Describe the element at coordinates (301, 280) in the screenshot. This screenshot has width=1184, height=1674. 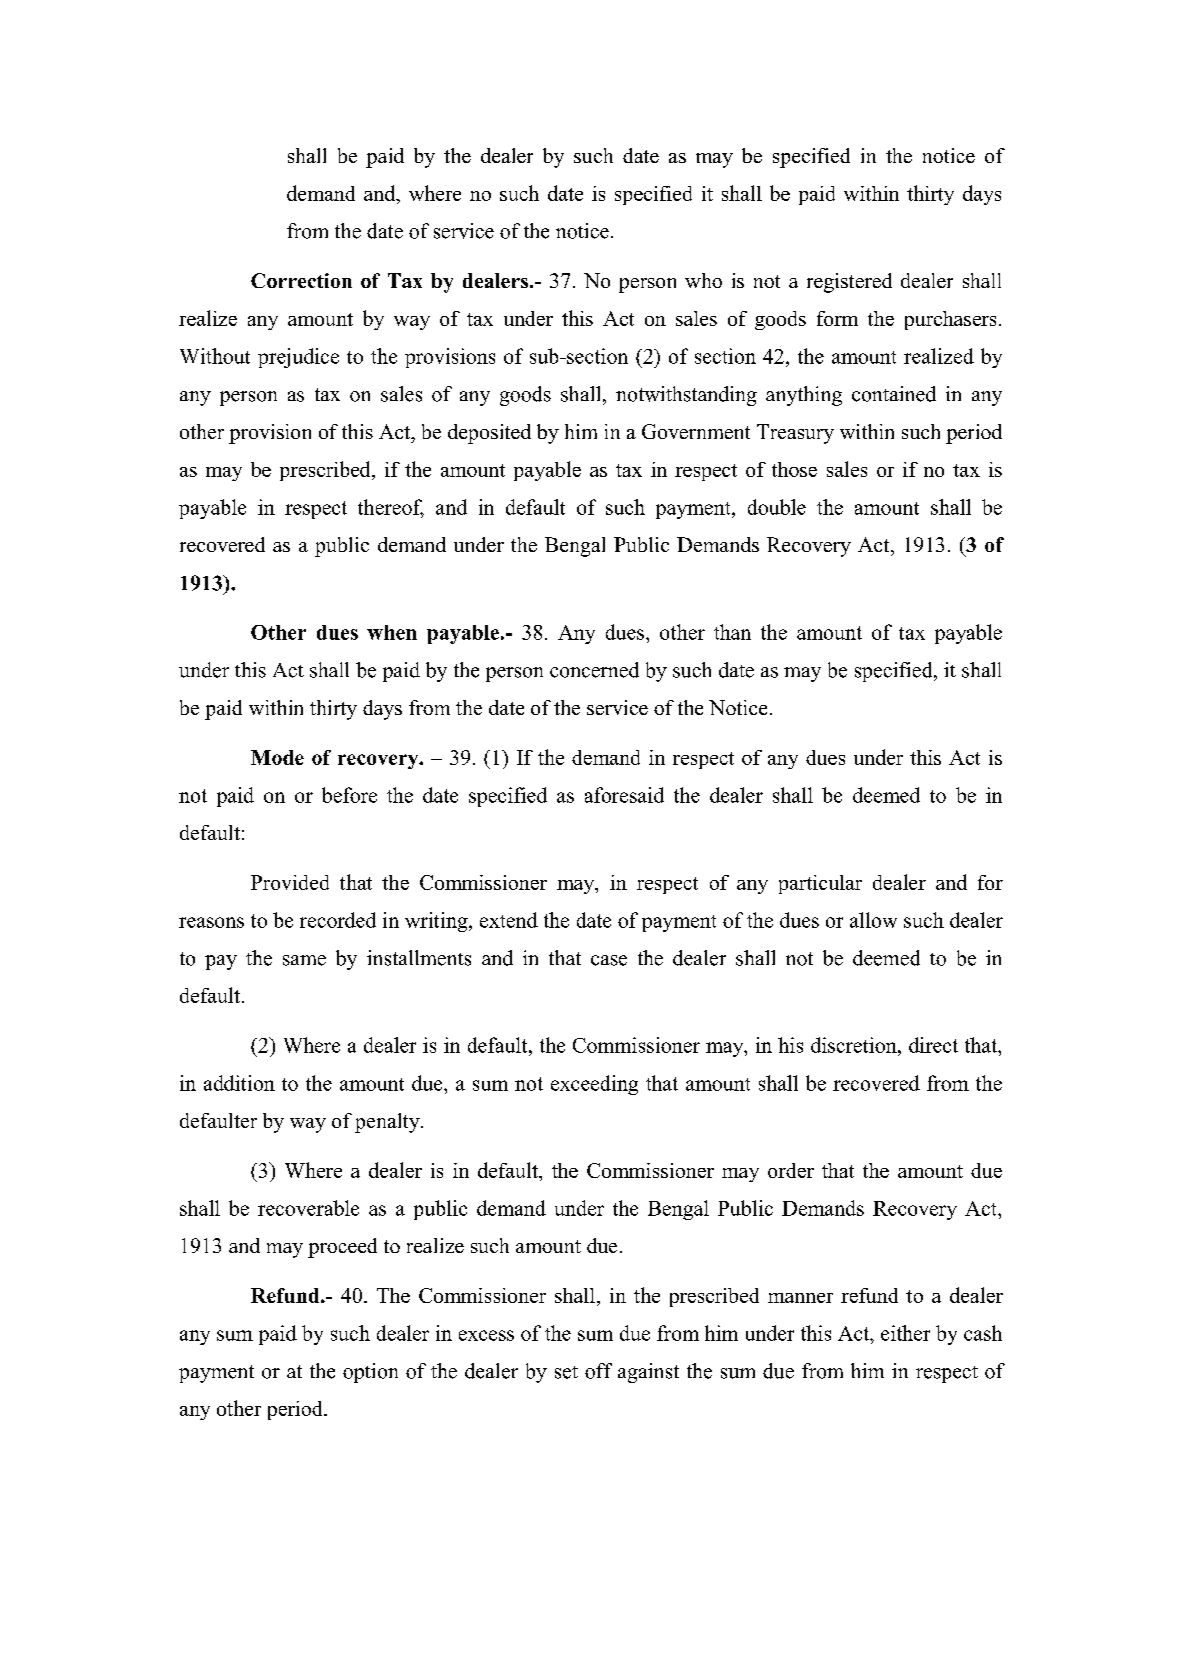
I see `Correction` at that location.
